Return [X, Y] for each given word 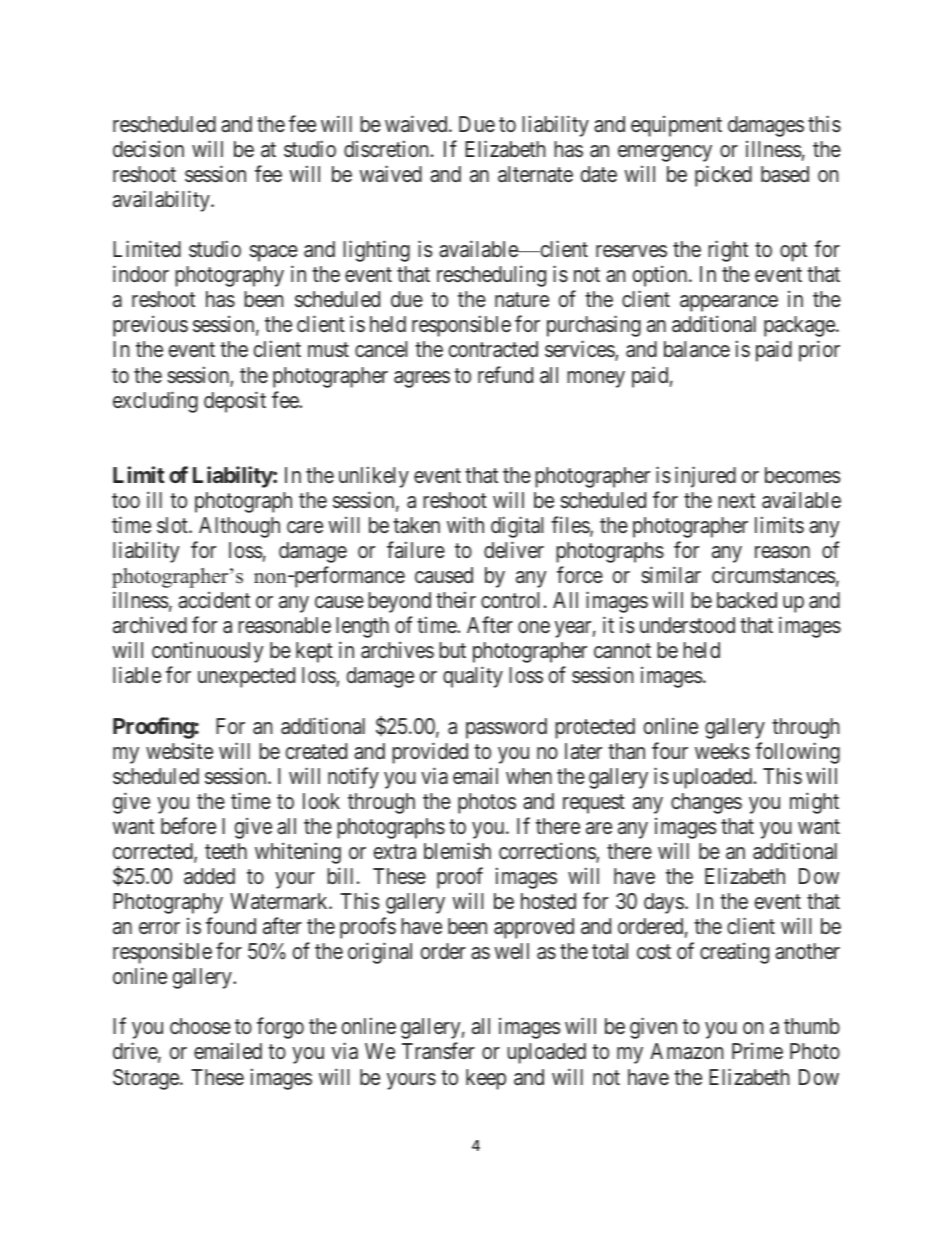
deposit [235, 402]
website [179, 750]
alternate [535, 174]
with [465, 524]
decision [148, 149]
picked [723, 176]
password [506, 728]
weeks [722, 751]
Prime [757, 1051]
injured [705, 477]
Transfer [438, 1051]
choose [200, 1026]
